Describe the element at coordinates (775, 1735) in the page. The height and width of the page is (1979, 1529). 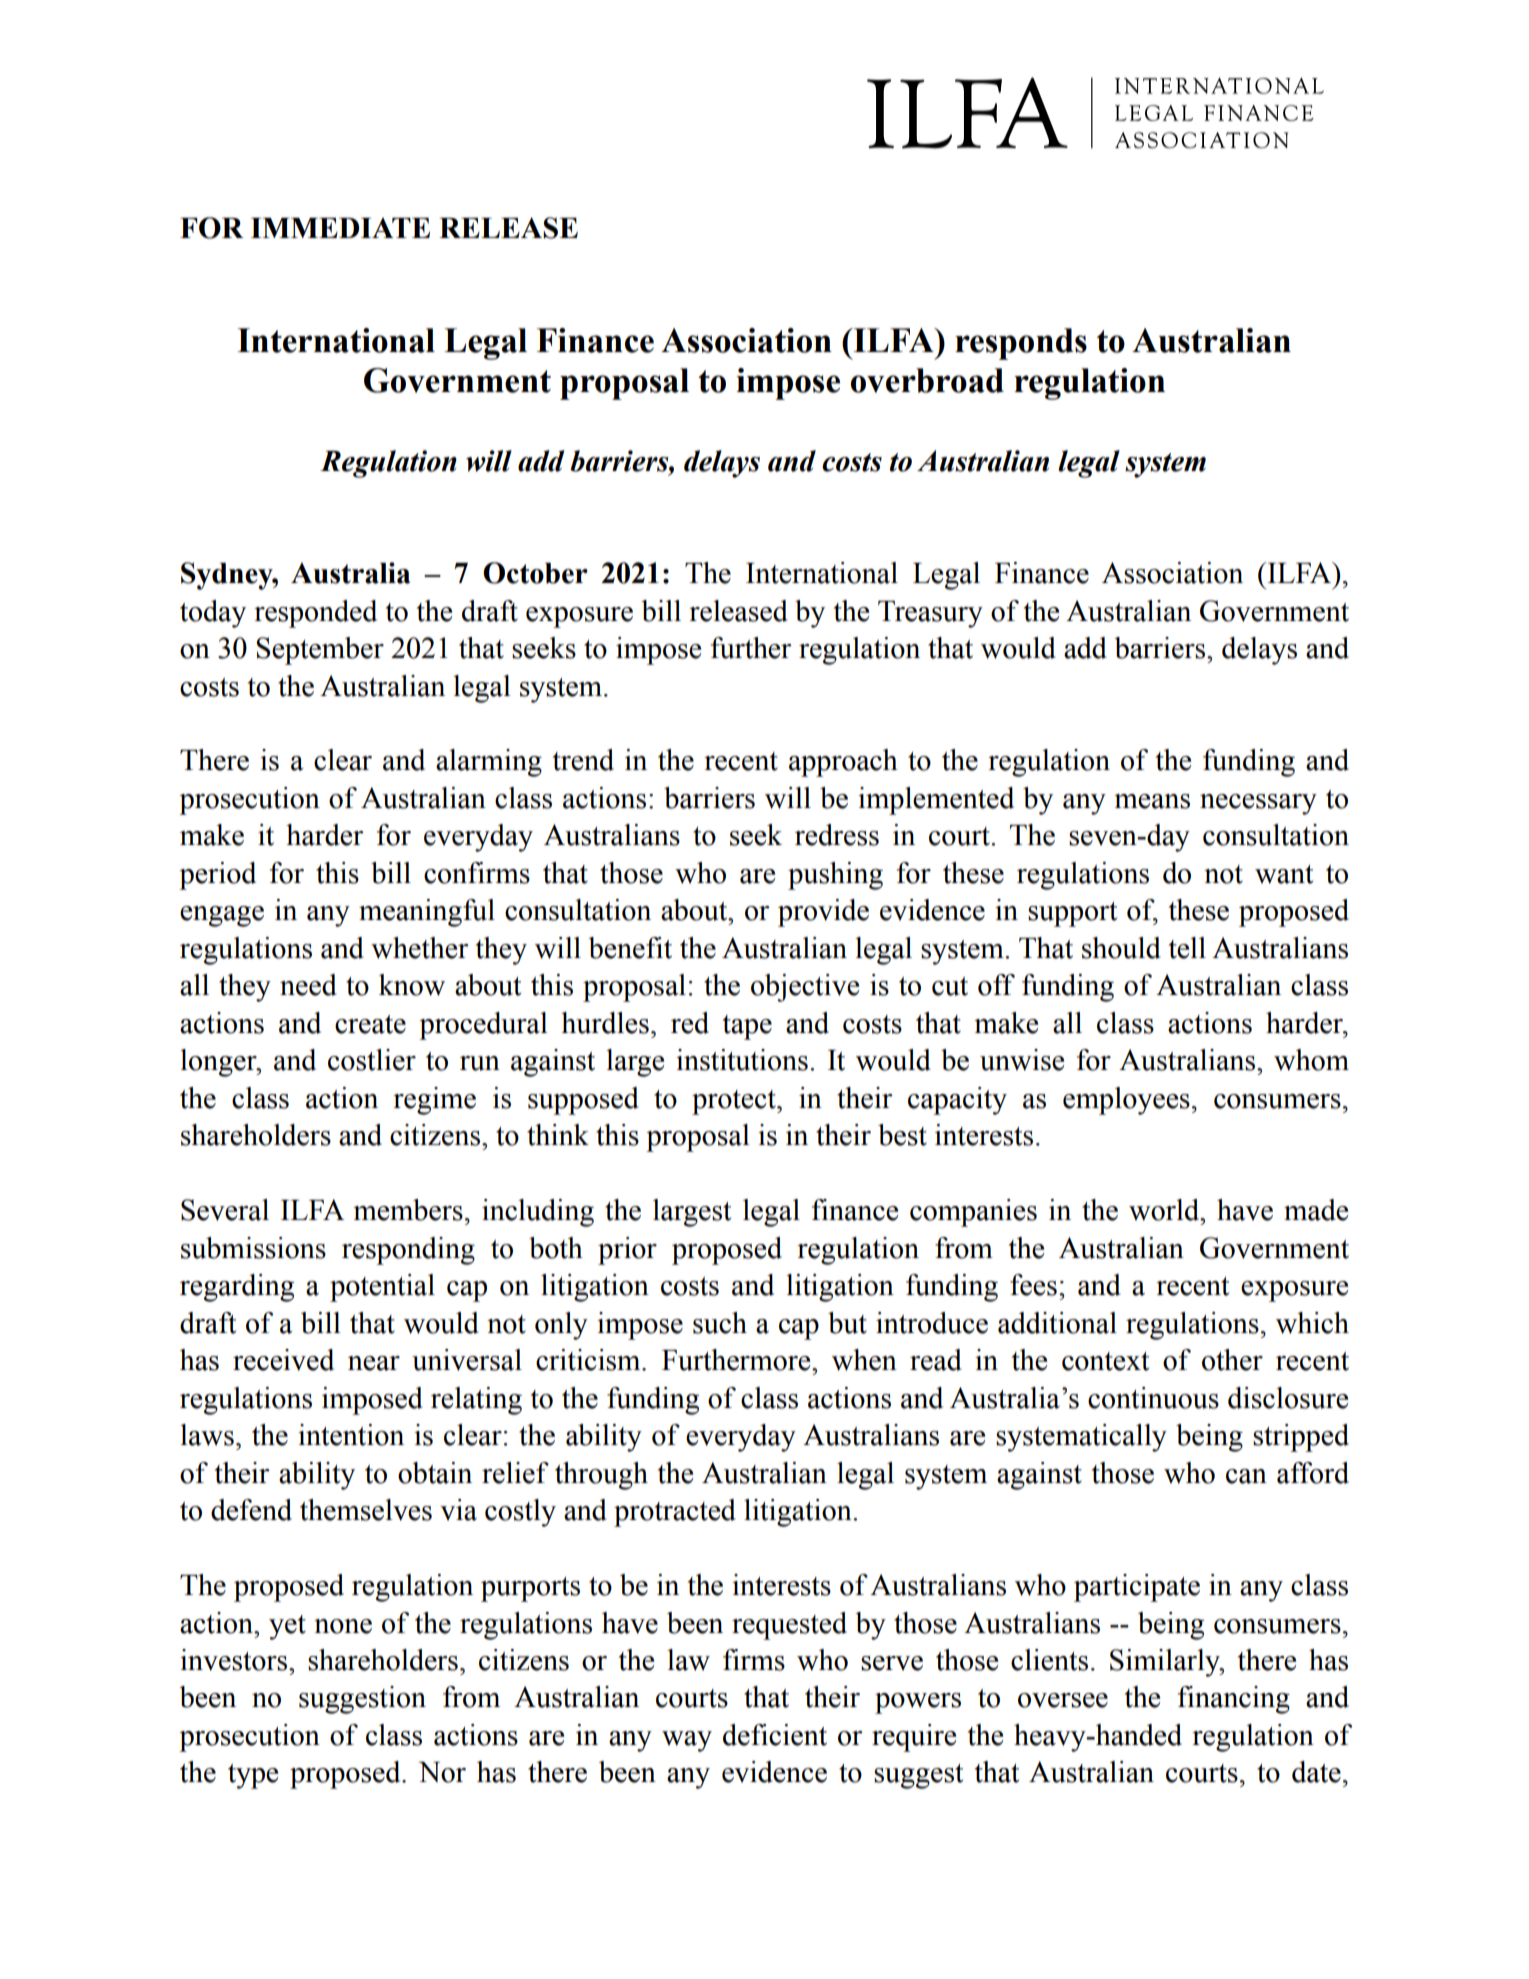
I see `deficient` at that location.
